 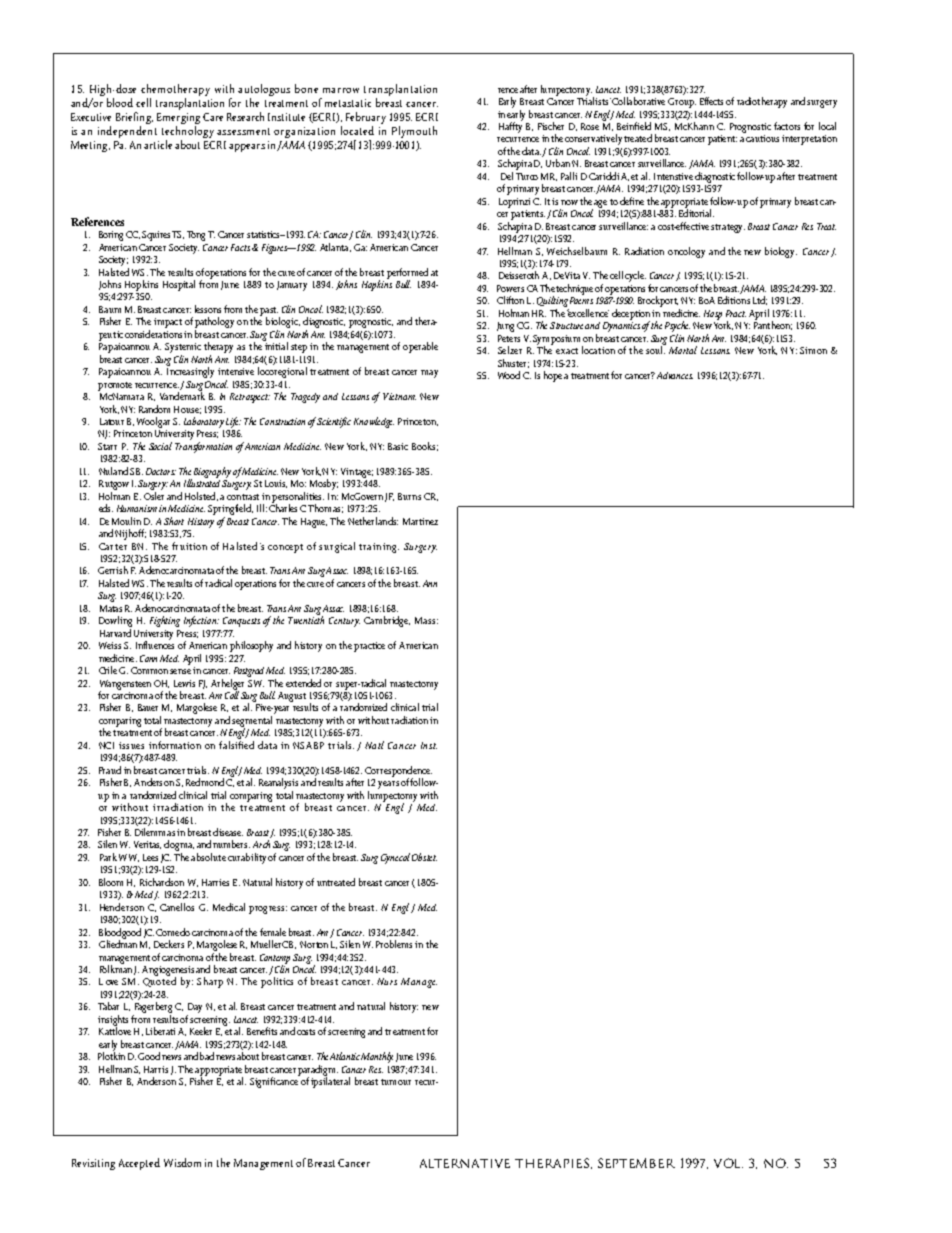 What do you see at coordinates (762, 138) in the screenshot?
I see `cautious` at bounding box center [762, 138].
